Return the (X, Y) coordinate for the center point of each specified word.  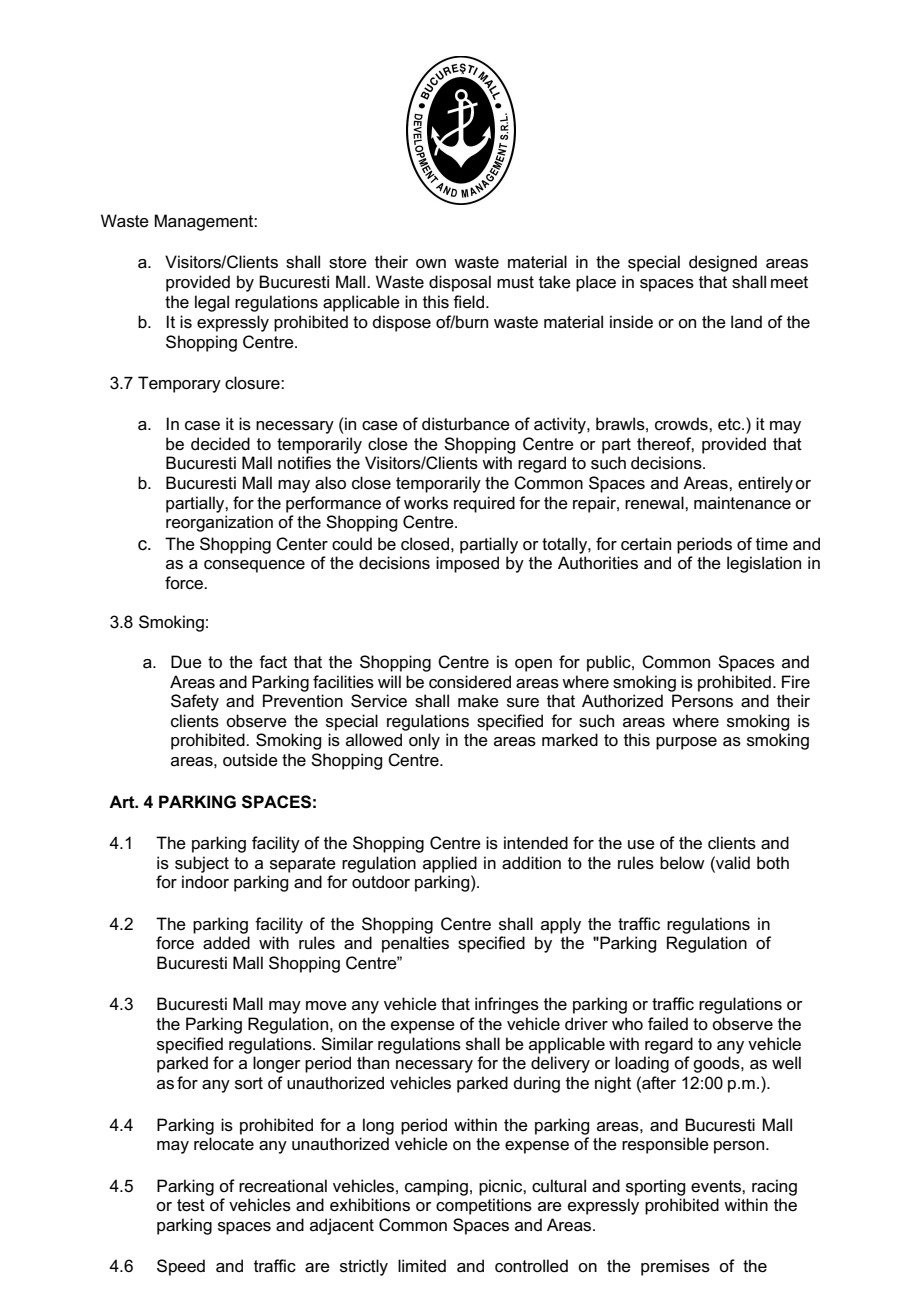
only (424, 741)
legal (212, 303)
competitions (484, 1206)
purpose (686, 743)
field (468, 302)
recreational (283, 1186)
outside (250, 760)
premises (675, 1267)
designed (723, 263)
